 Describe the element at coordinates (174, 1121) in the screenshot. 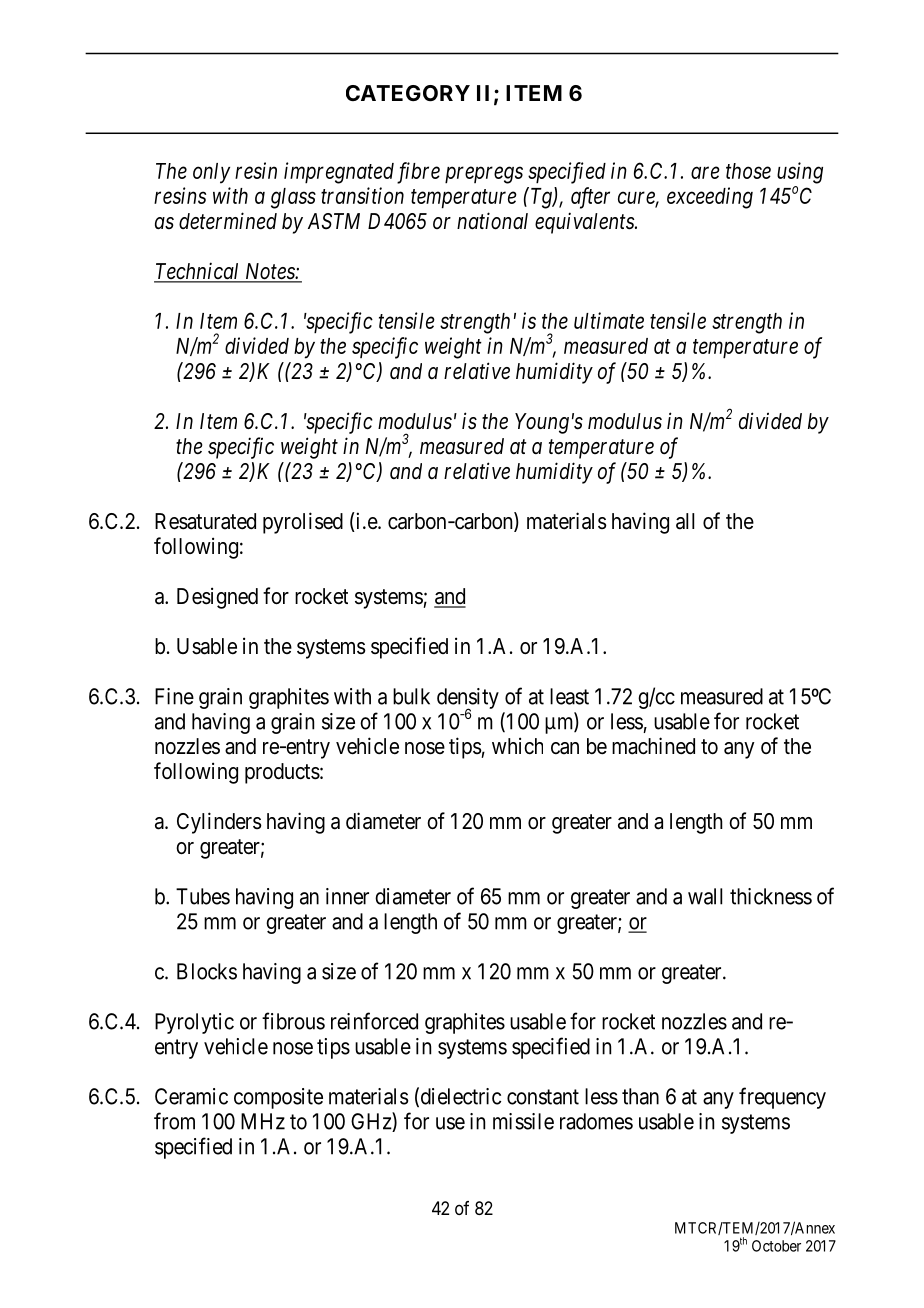

I see `from` at that location.
